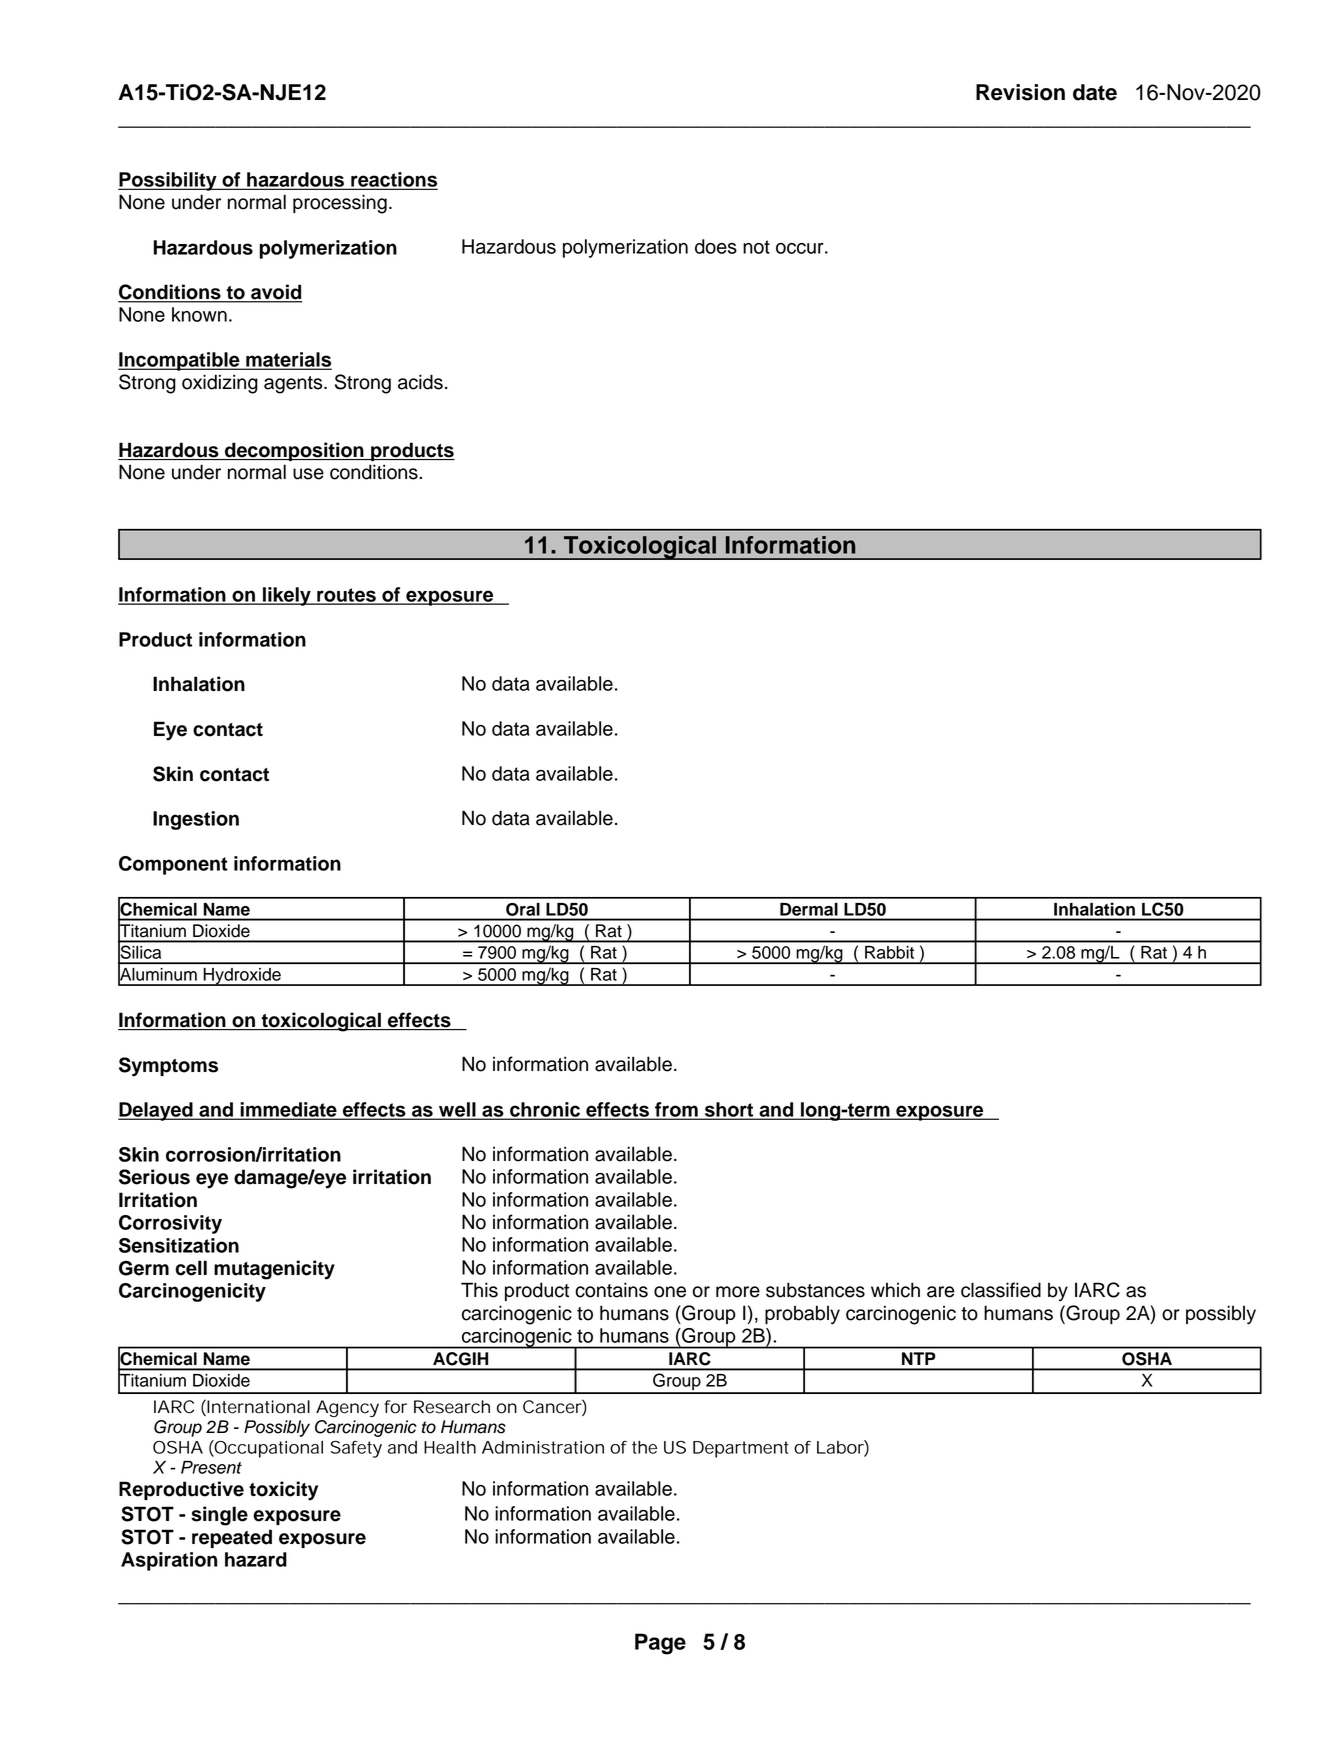 The image size is (1342, 1737). What do you see at coordinates (420, 382) in the document?
I see `acids` at bounding box center [420, 382].
